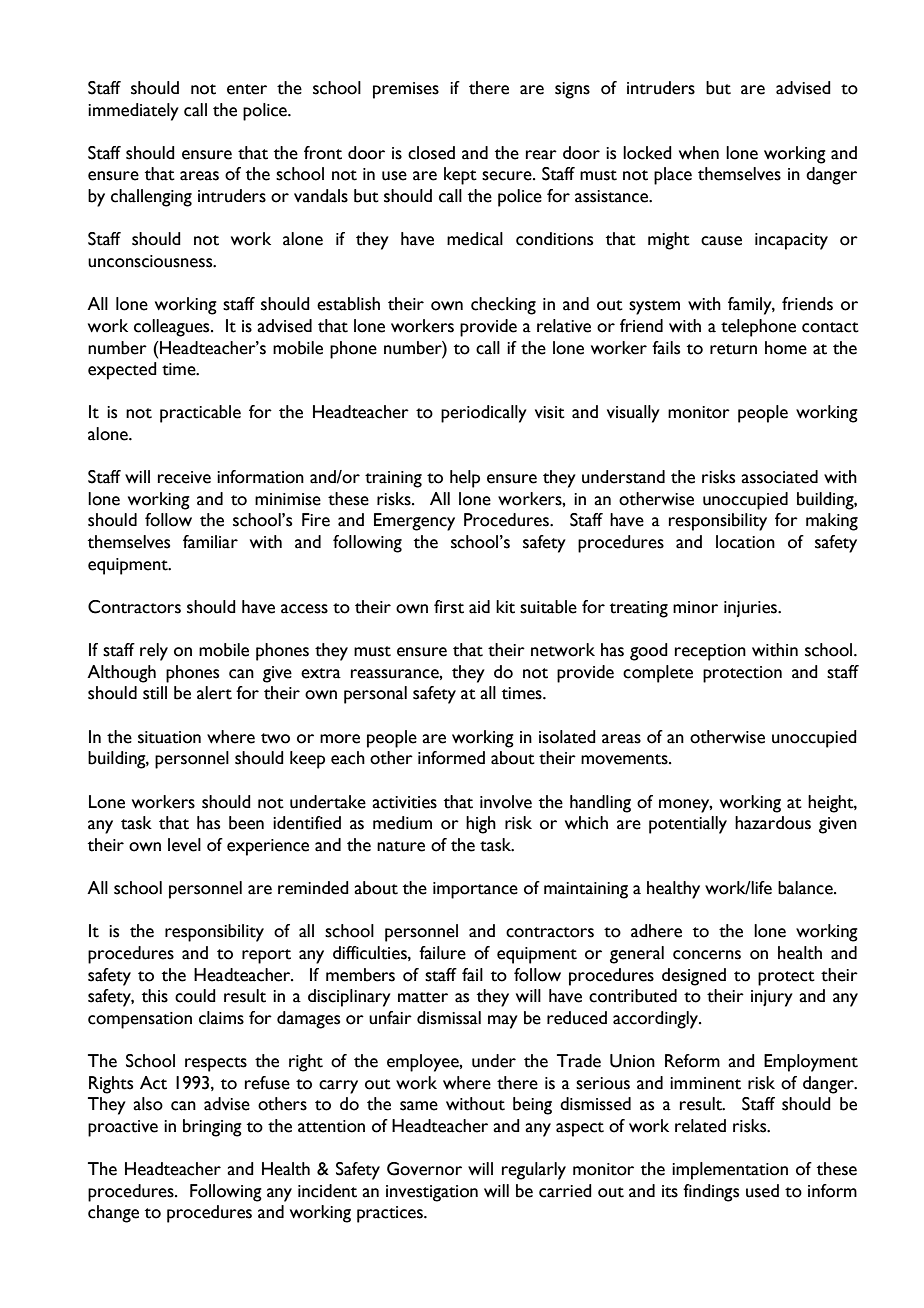 The image size is (924, 1308). What do you see at coordinates (431, 153) in the document?
I see `closed` at bounding box center [431, 153].
